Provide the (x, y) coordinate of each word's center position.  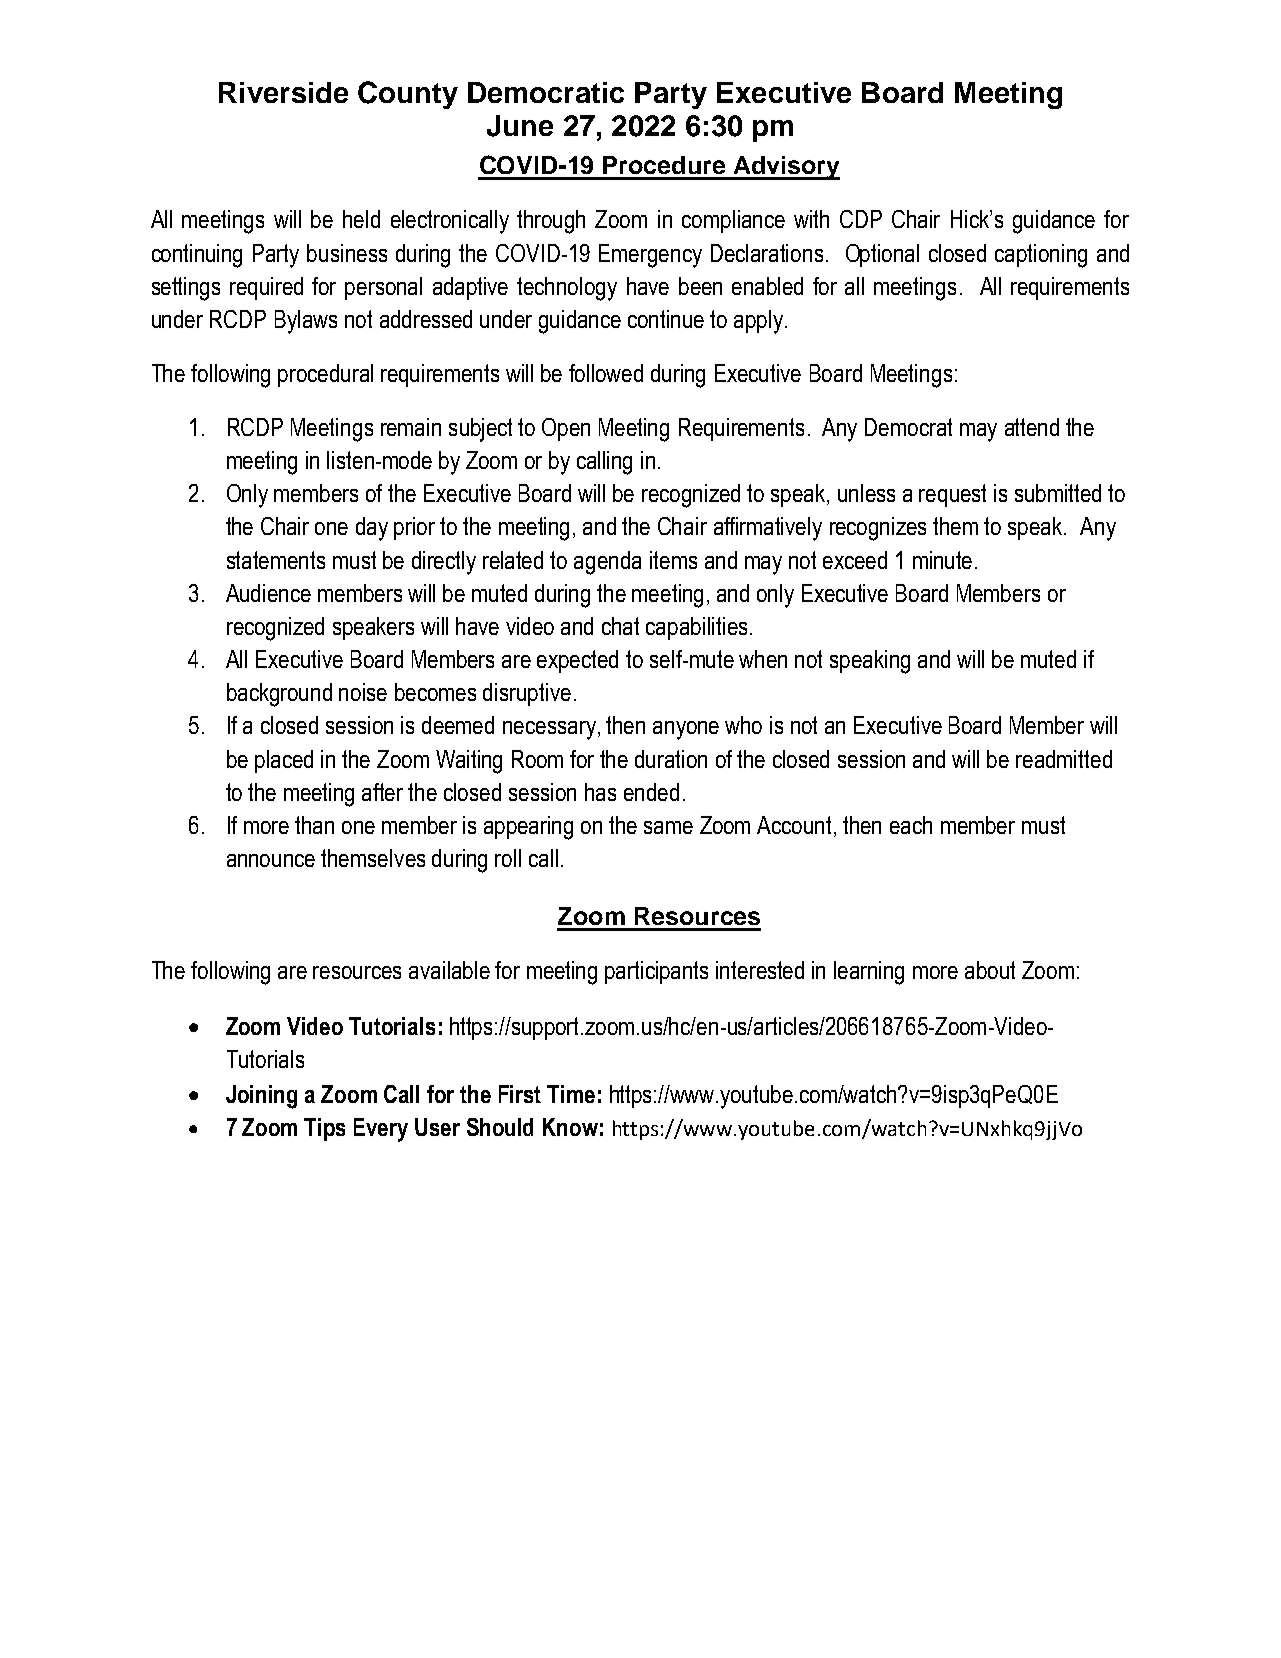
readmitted (1064, 759)
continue (666, 319)
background (279, 695)
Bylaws (306, 322)
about (990, 970)
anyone (686, 730)
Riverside (283, 92)
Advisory (785, 168)
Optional (882, 255)
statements (276, 560)
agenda (607, 563)
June (520, 126)
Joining (261, 1097)
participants (656, 972)
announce (271, 860)
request (952, 495)
